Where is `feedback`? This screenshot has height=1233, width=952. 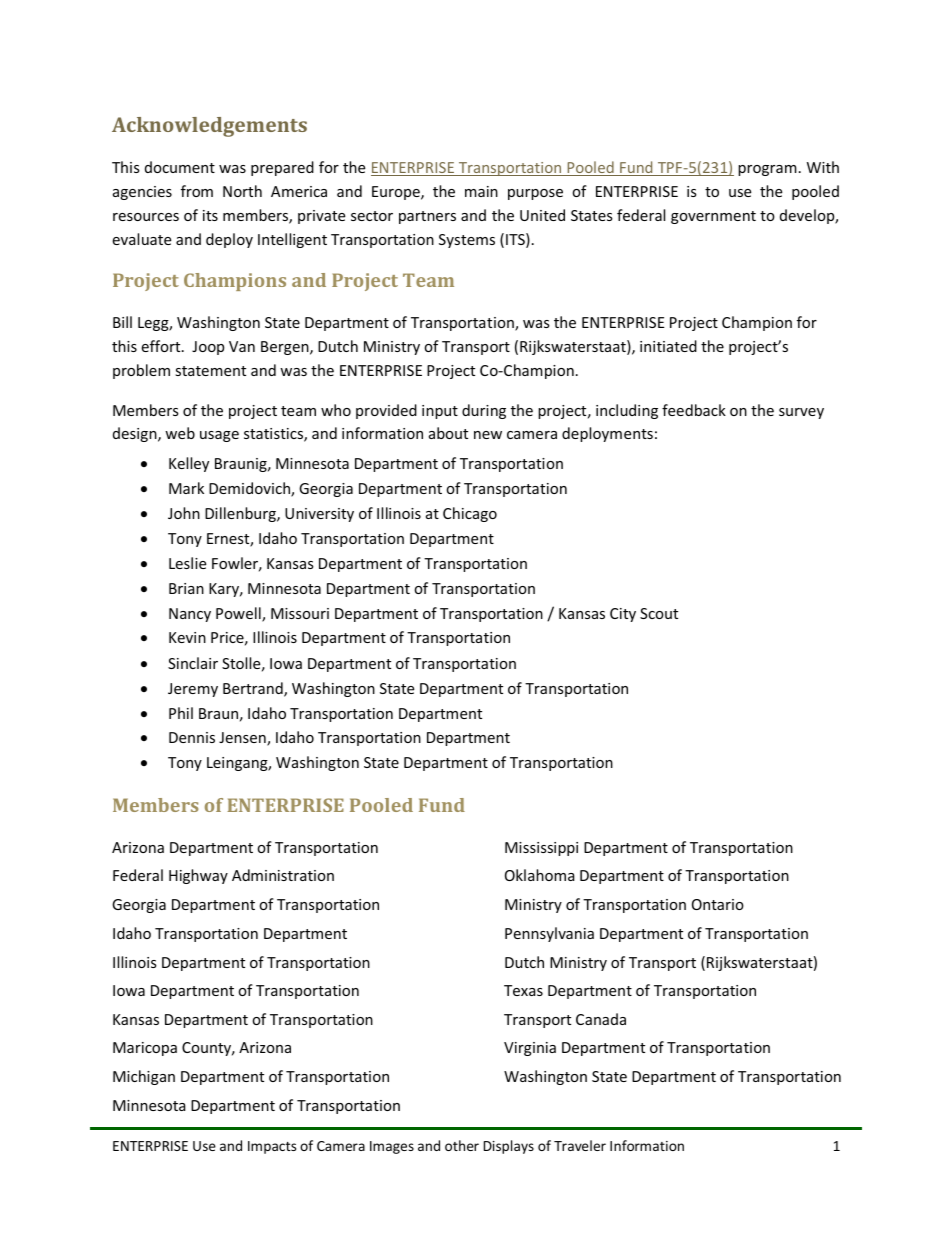 feedback is located at coordinates (694, 410).
